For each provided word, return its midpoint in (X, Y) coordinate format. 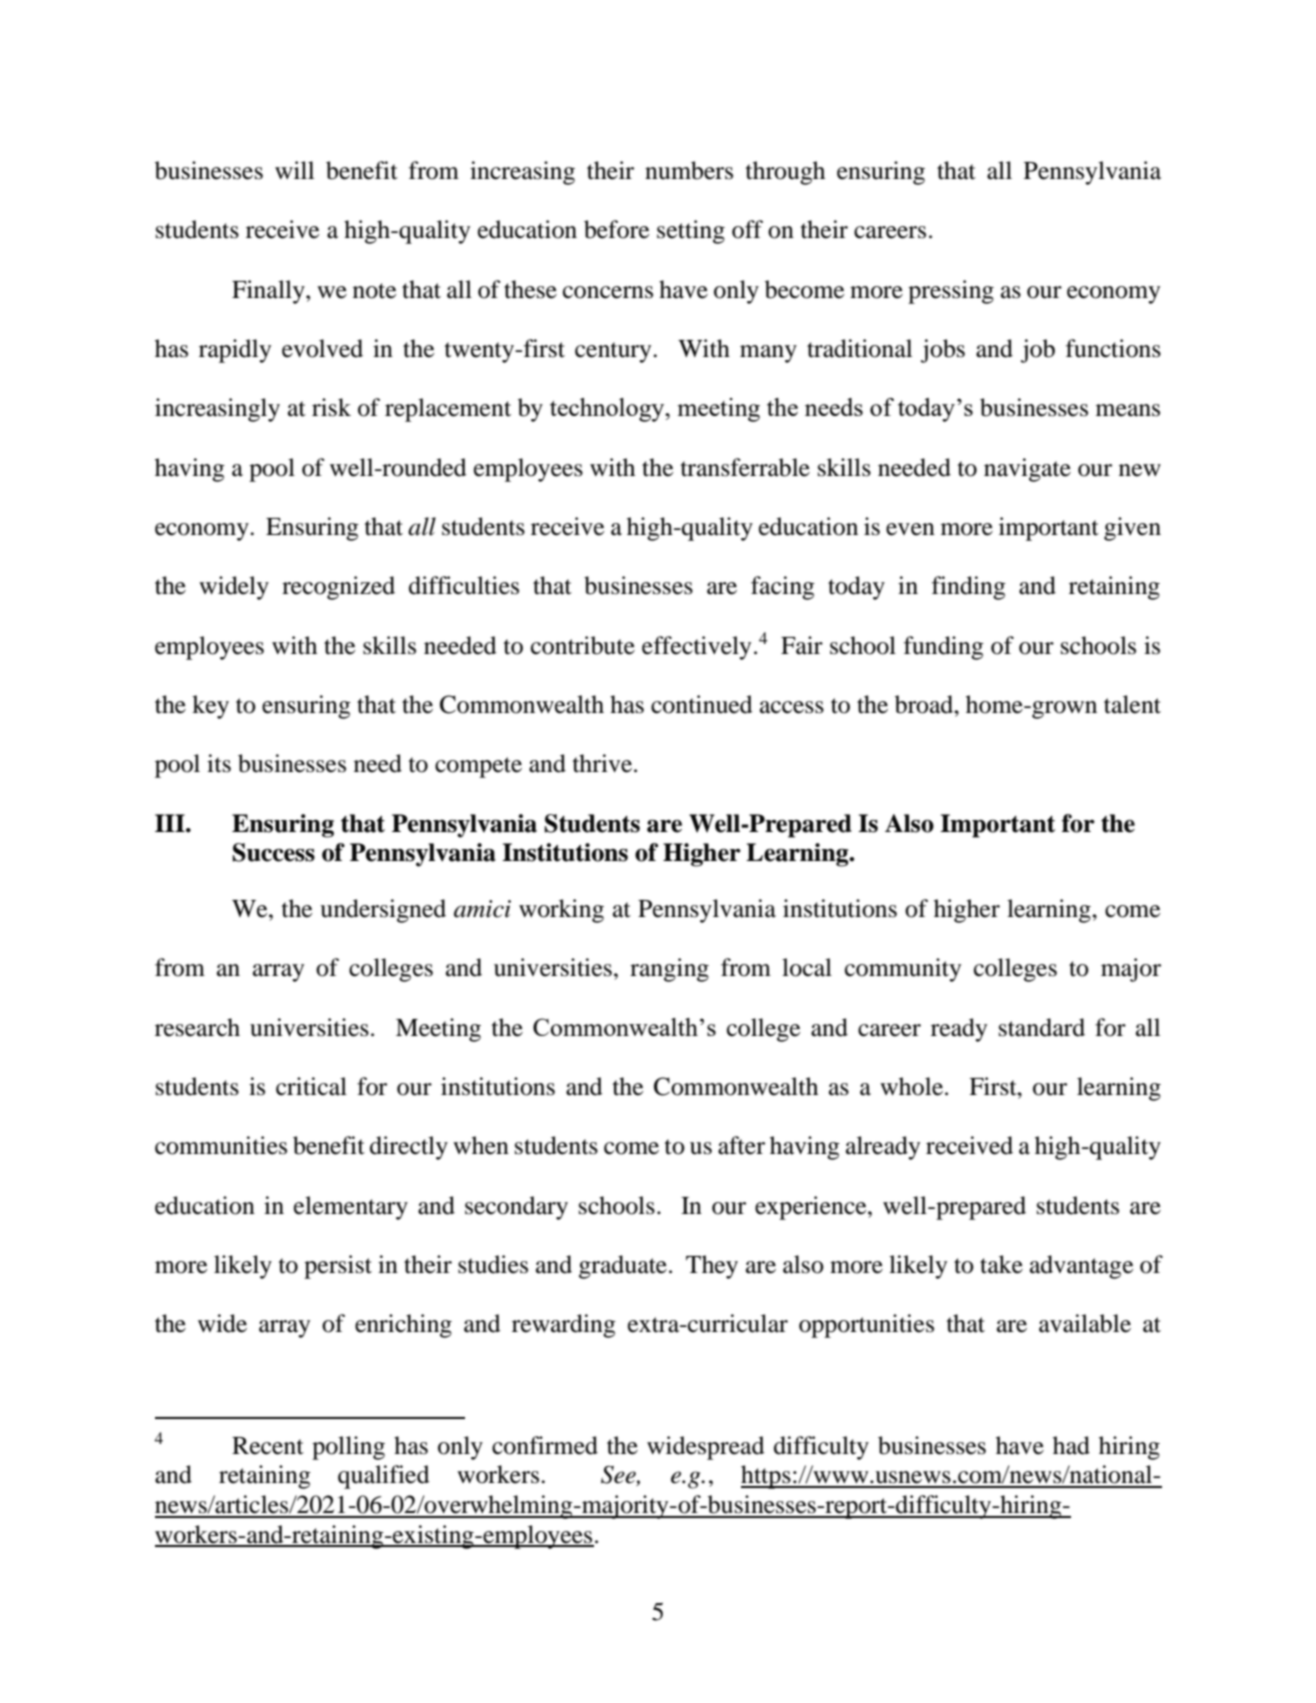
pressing (951, 292)
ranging (669, 970)
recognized (338, 588)
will (294, 170)
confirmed (545, 1445)
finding (969, 588)
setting (691, 232)
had (1071, 1445)
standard (1042, 1027)
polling (348, 1448)
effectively (696, 648)
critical (311, 1086)
